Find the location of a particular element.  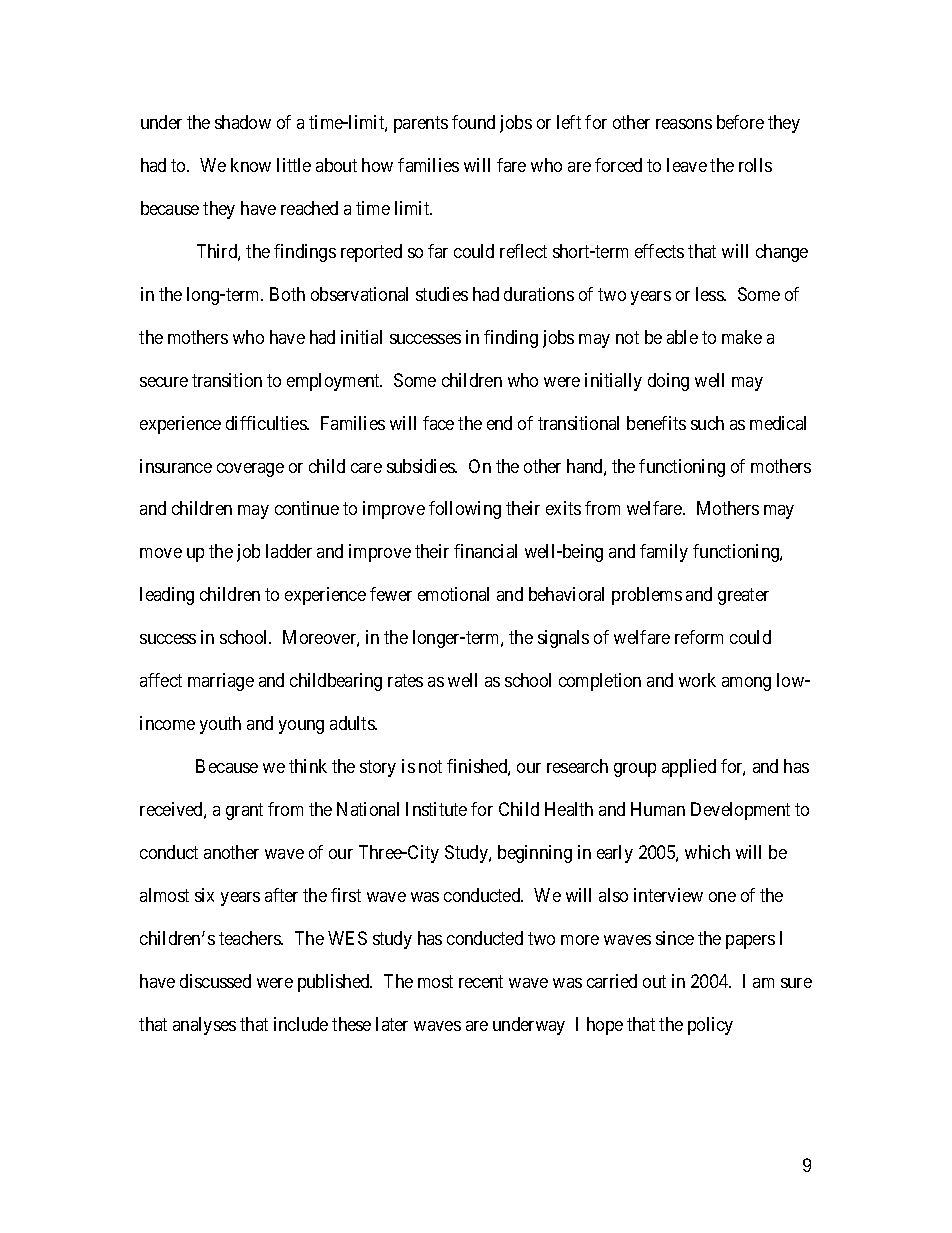

end is located at coordinates (499, 423).
